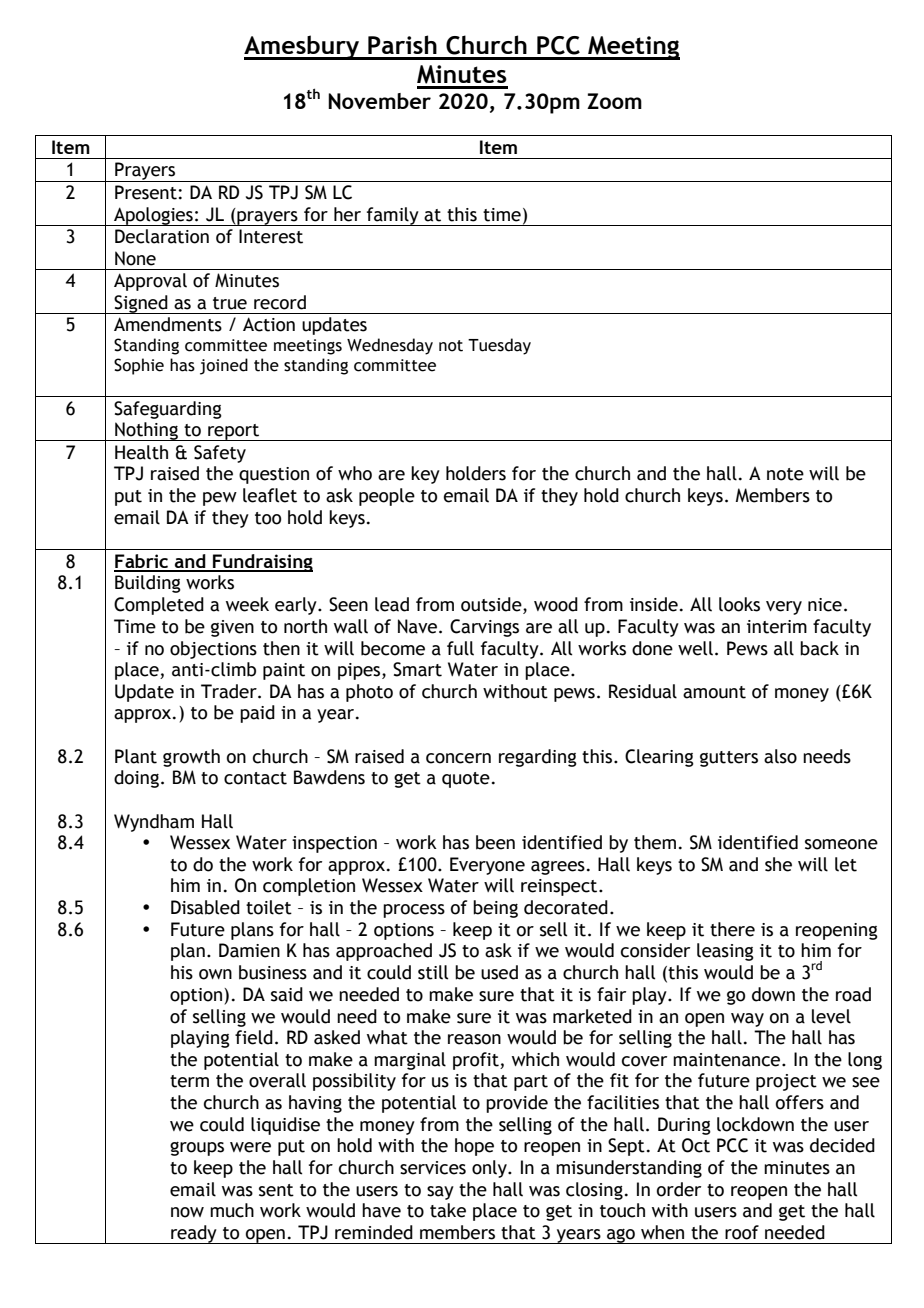 This screenshot has width=924, height=1308. I want to click on full, so click(460, 648).
